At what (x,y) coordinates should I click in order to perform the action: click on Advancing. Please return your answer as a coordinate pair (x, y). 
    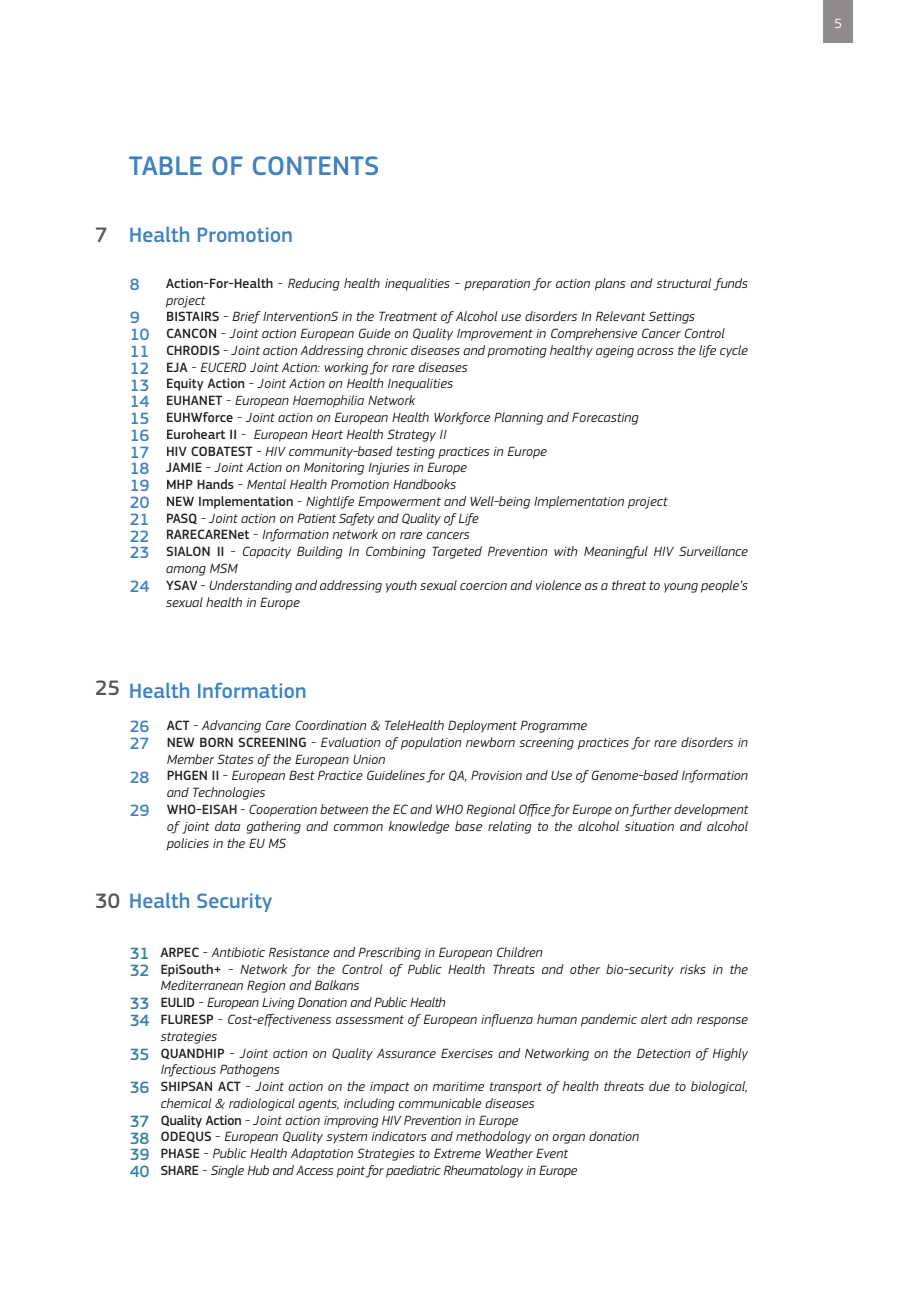
    Looking at the image, I should click on (231, 726).
